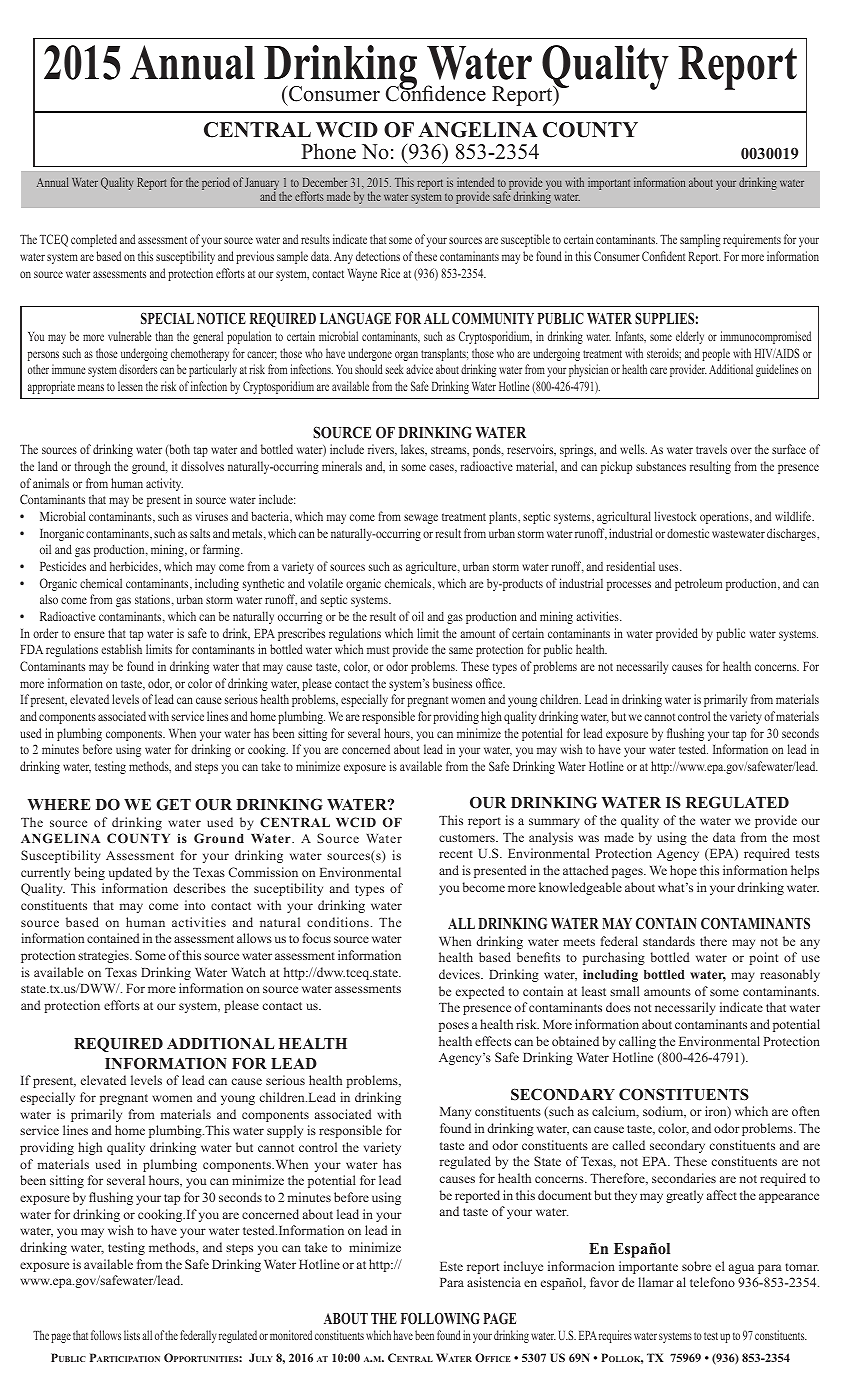 The width and height of the screenshot is (849, 1400). What do you see at coordinates (696, 1266) in the screenshot?
I see `sobre` at bounding box center [696, 1266].
